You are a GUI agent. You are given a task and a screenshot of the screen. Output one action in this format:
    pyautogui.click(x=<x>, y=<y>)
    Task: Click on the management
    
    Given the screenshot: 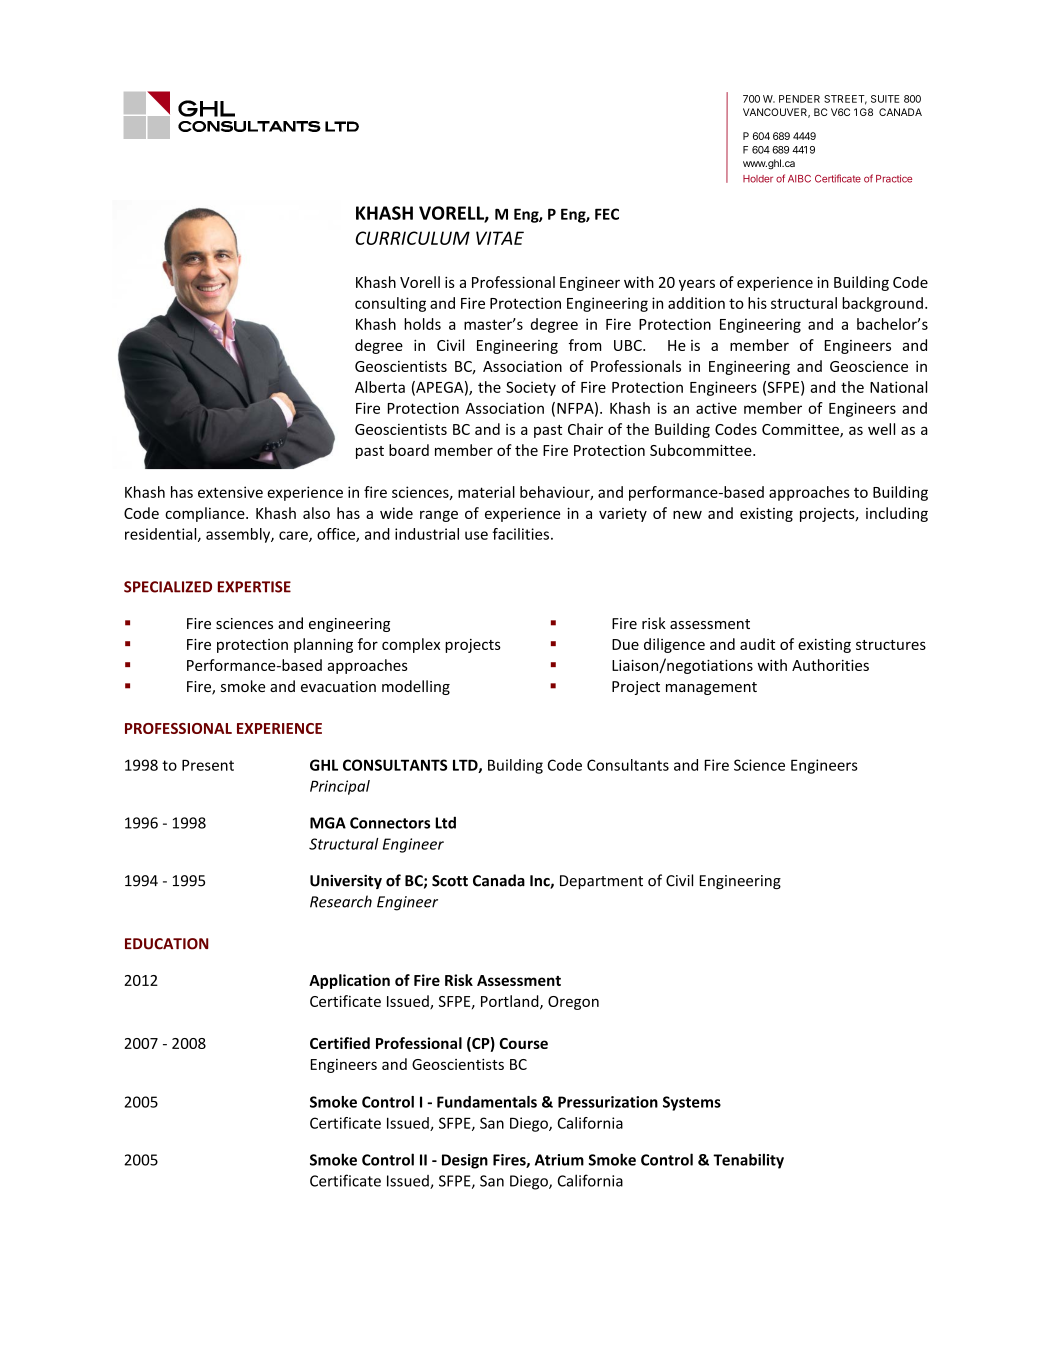 What is the action you would take?
    pyautogui.click(x=711, y=688)
